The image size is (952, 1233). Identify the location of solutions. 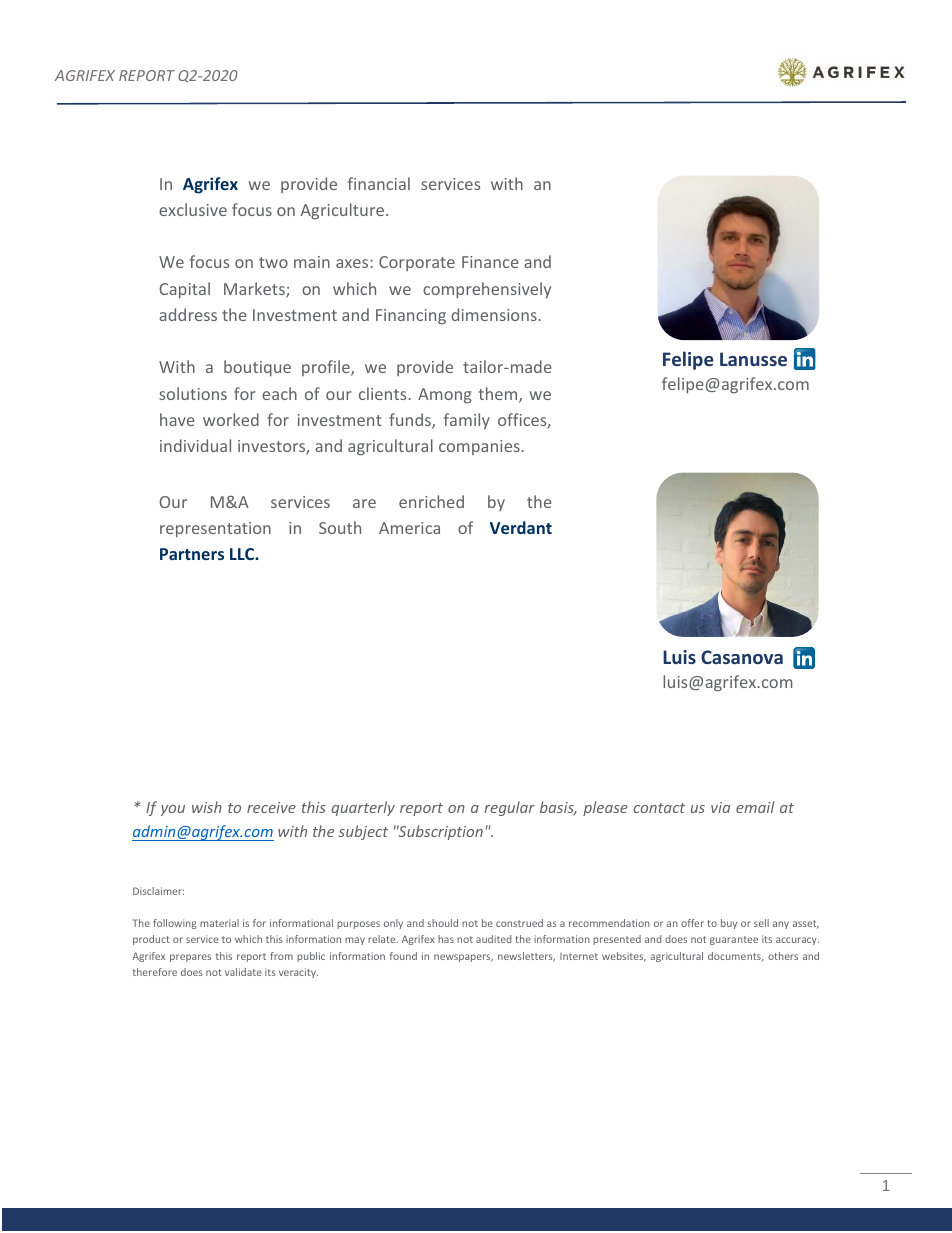
(193, 393).
